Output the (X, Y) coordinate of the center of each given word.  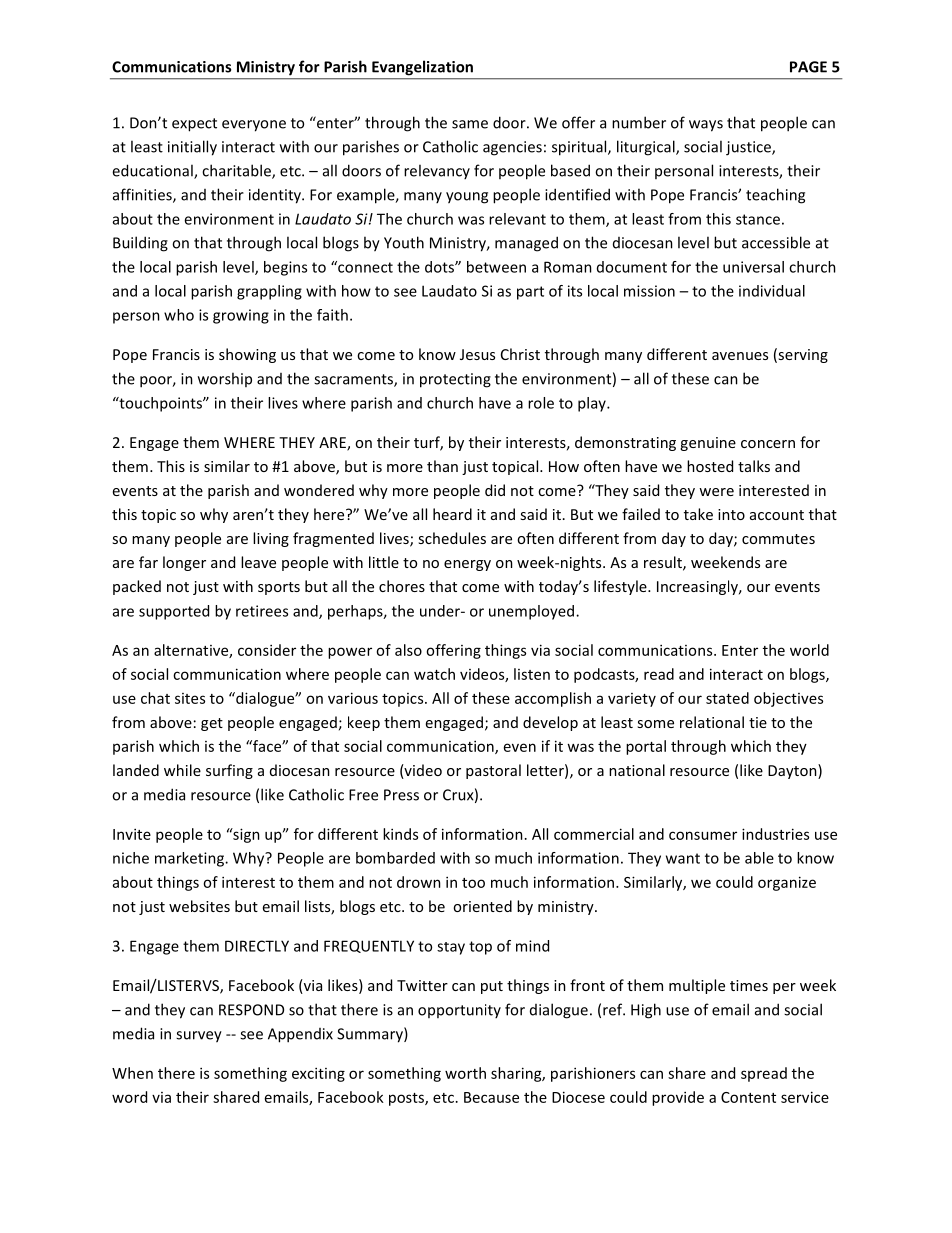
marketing (191, 859)
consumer (703, 835)
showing (247, 355)
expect (194, 125)
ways (706, 126)
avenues (740, 356)
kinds (400, 834)
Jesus (477, 354)
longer (184, 563)
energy (467, 565)
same (470, 124)
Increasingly (699, 587)
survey (199, 1037)
